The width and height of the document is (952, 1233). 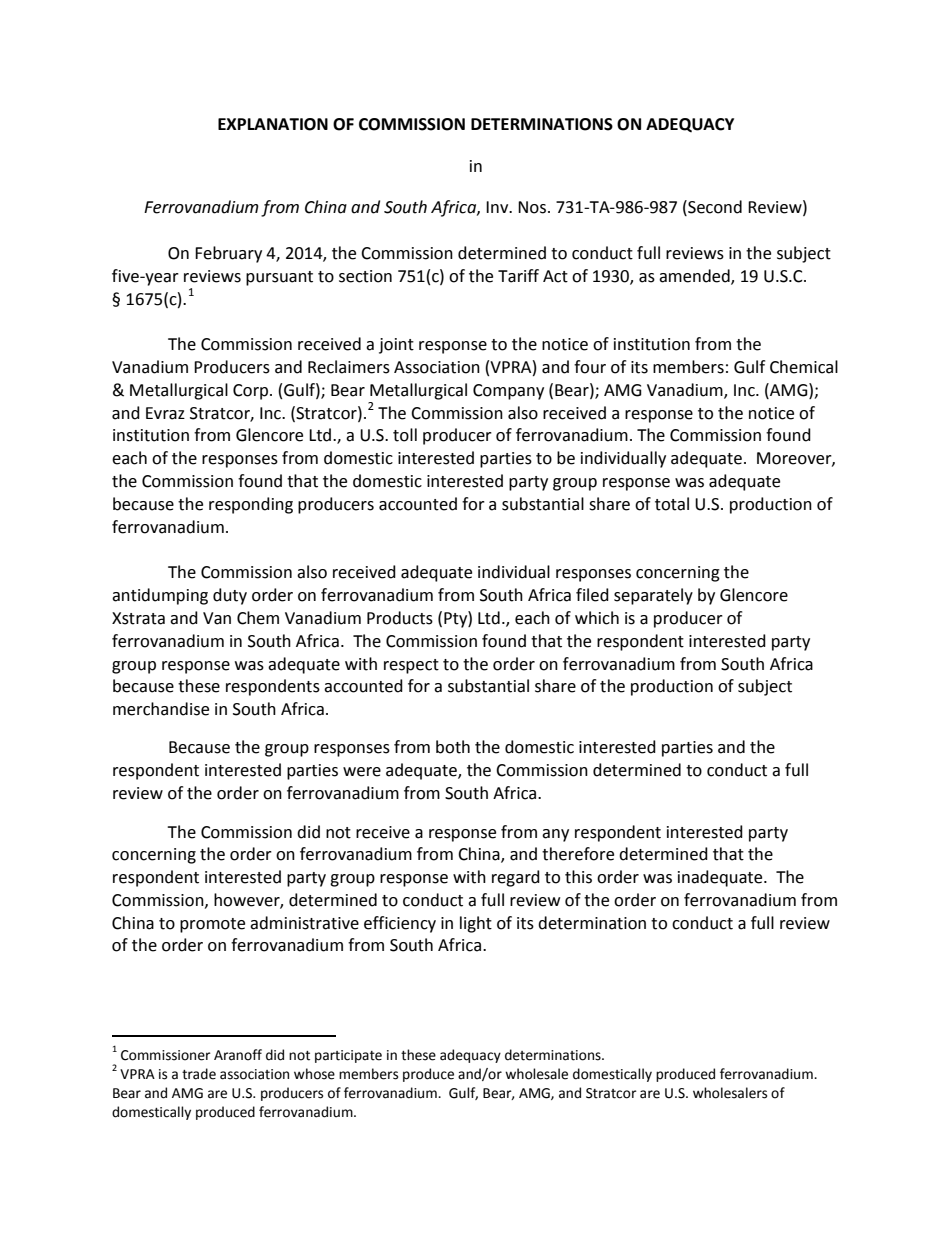 What do you see at coordinates (532, 207) in the document?
I see `Nos` at bounding box center [532, 207].
